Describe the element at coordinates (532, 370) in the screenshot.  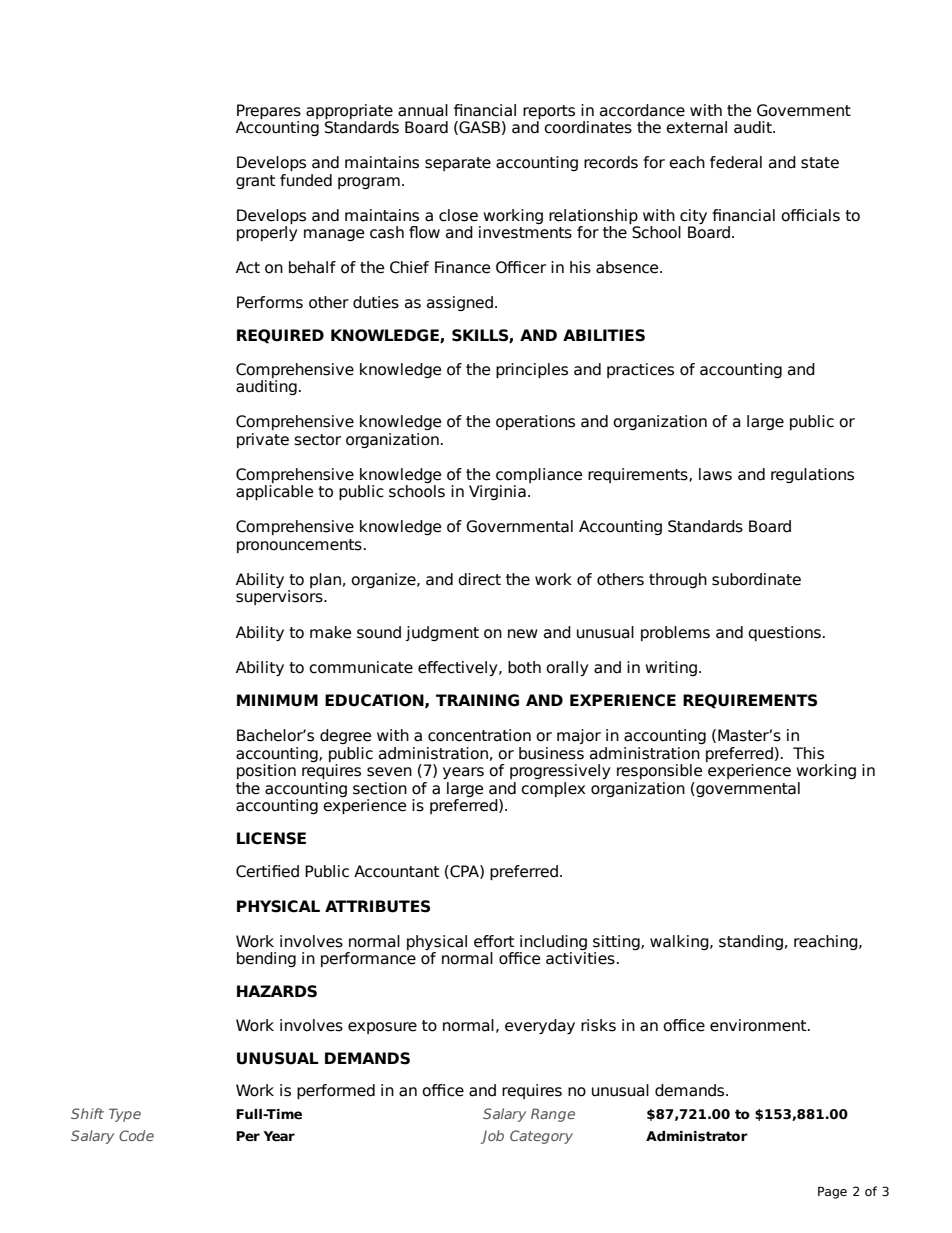
I see `principles` at that location.
